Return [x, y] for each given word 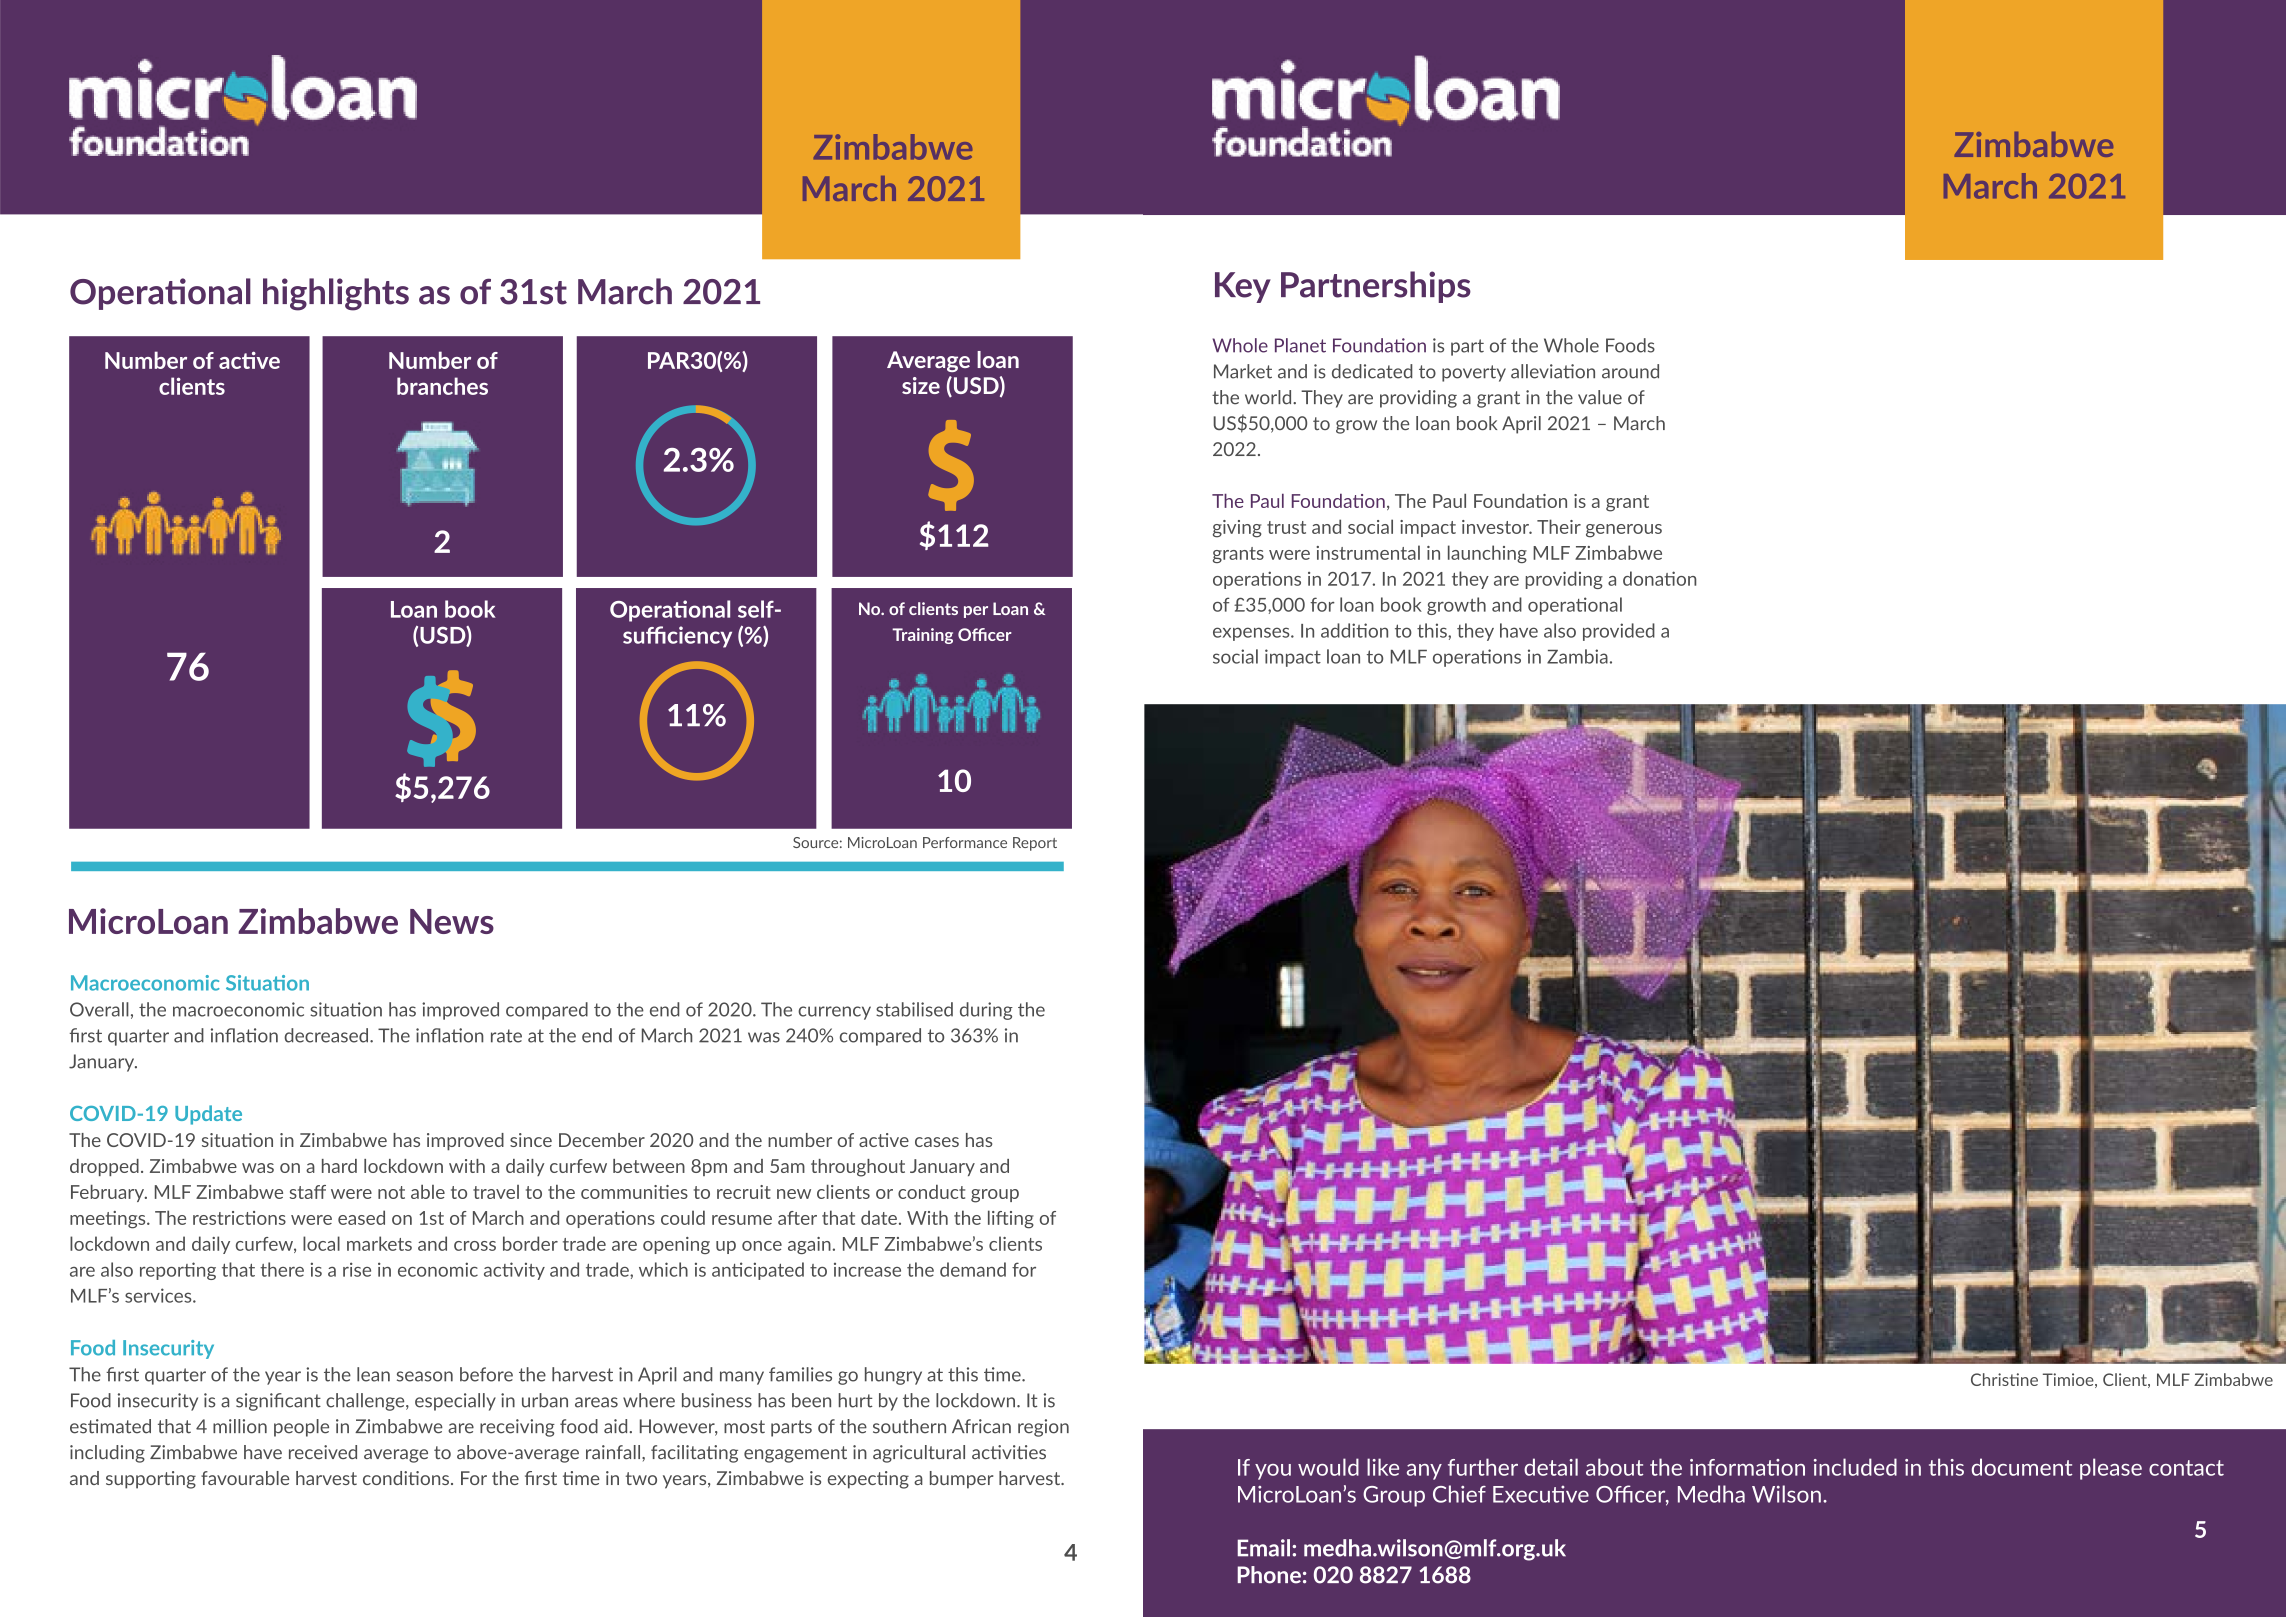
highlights [336, 294]
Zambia [1577, 656]
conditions [406, 1478]
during [986, 1011]
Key [1243, 287]
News [452, 921]
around [1630, 371]
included [1855, 1467]
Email [1264, 1548]
